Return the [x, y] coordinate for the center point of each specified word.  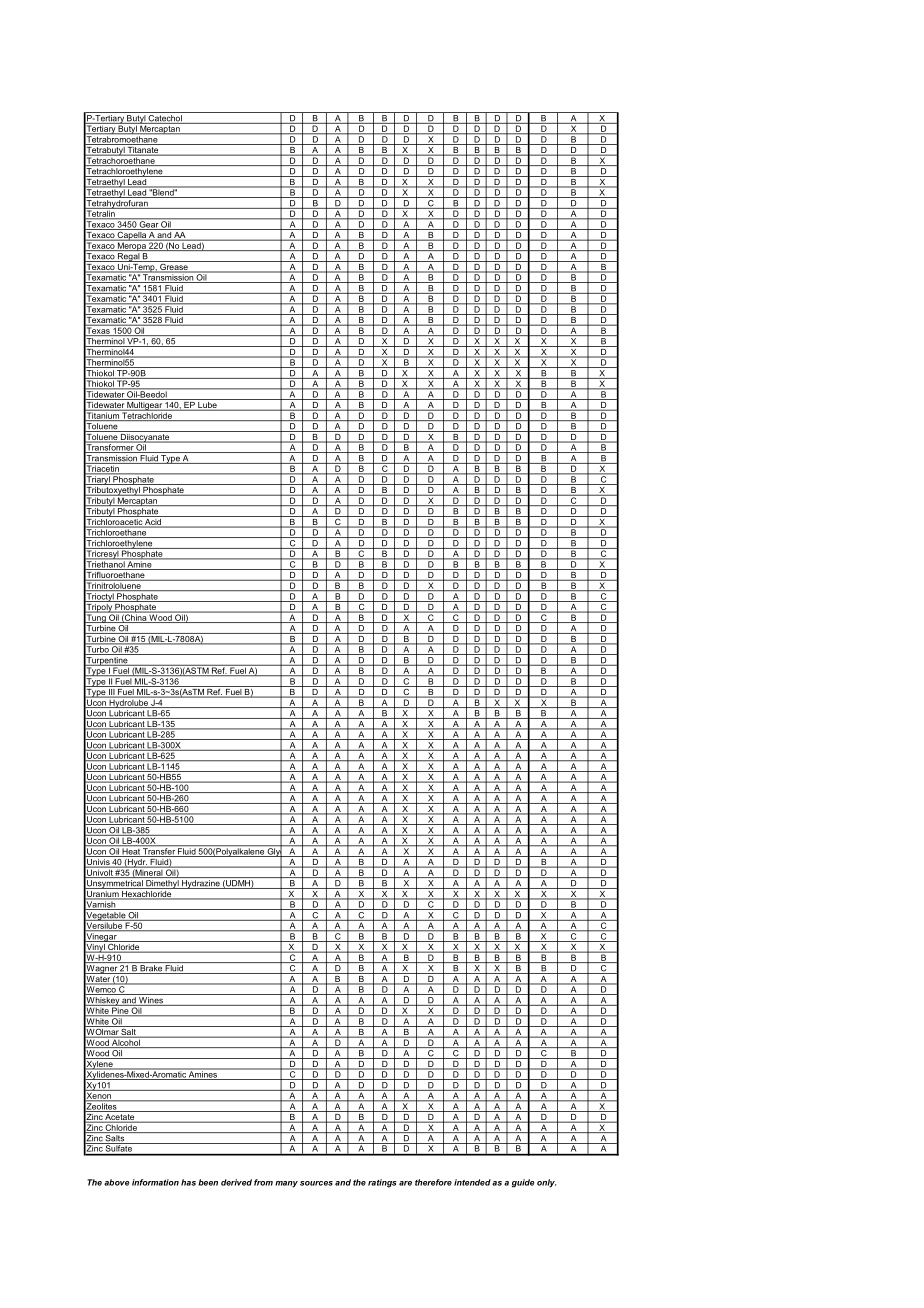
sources [316, 1183]
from [263, 1182]
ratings [382, 1183]
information [155, 1182]
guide [523, 1183]
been [208, 1182]
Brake [151, 969]
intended [472, 1182]
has [188, 1182]
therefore [433, 1182]
